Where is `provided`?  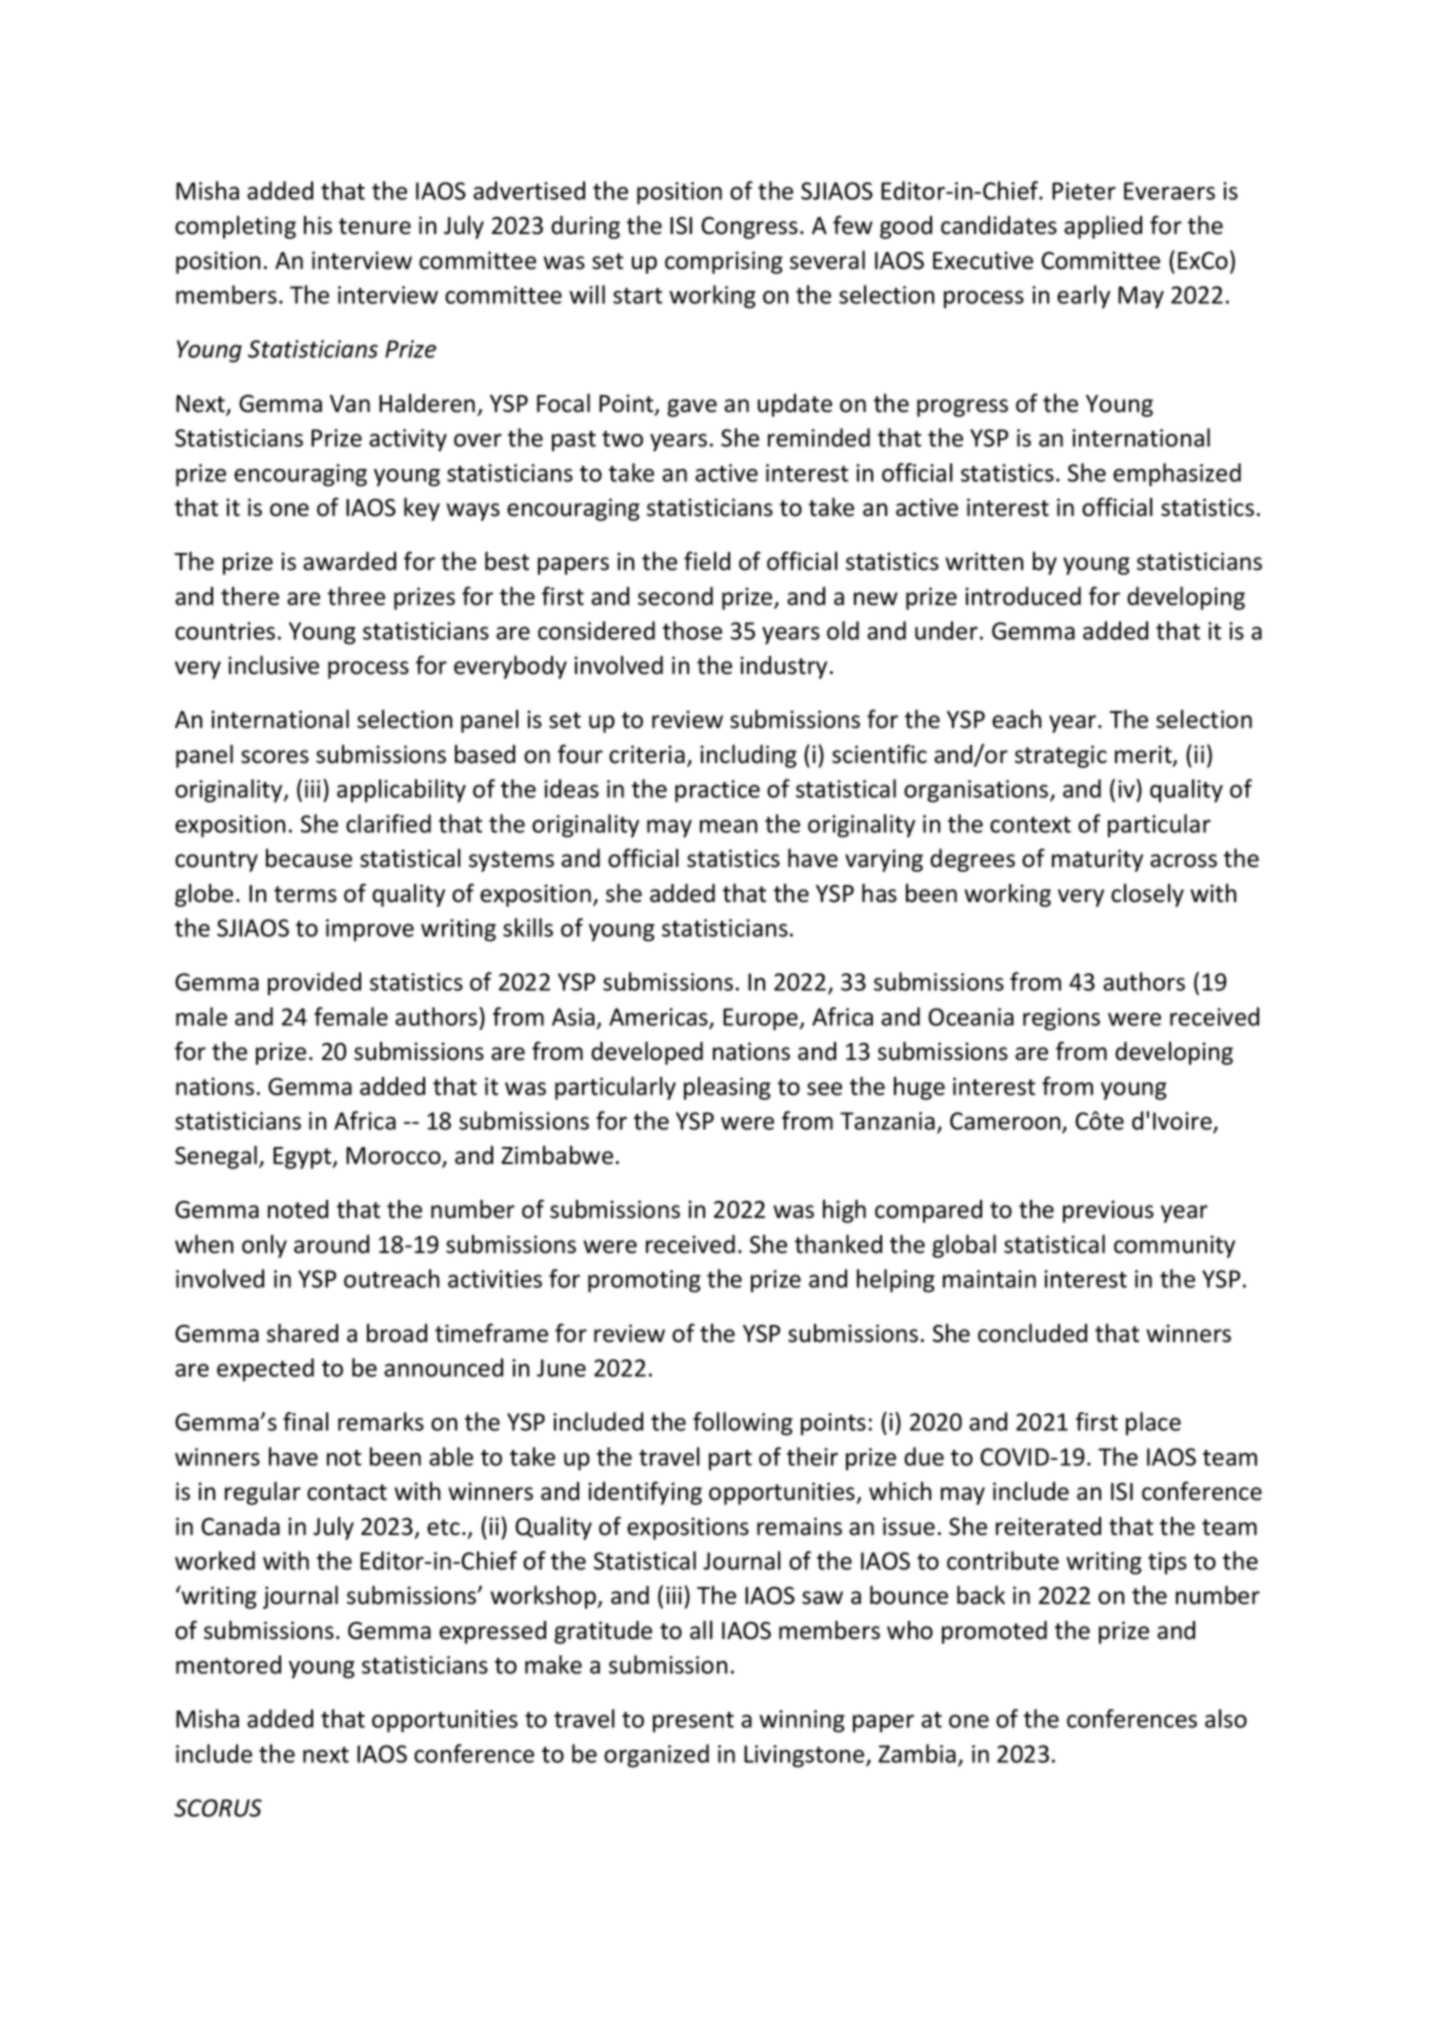
provided is located at coordinates (314, 984).
